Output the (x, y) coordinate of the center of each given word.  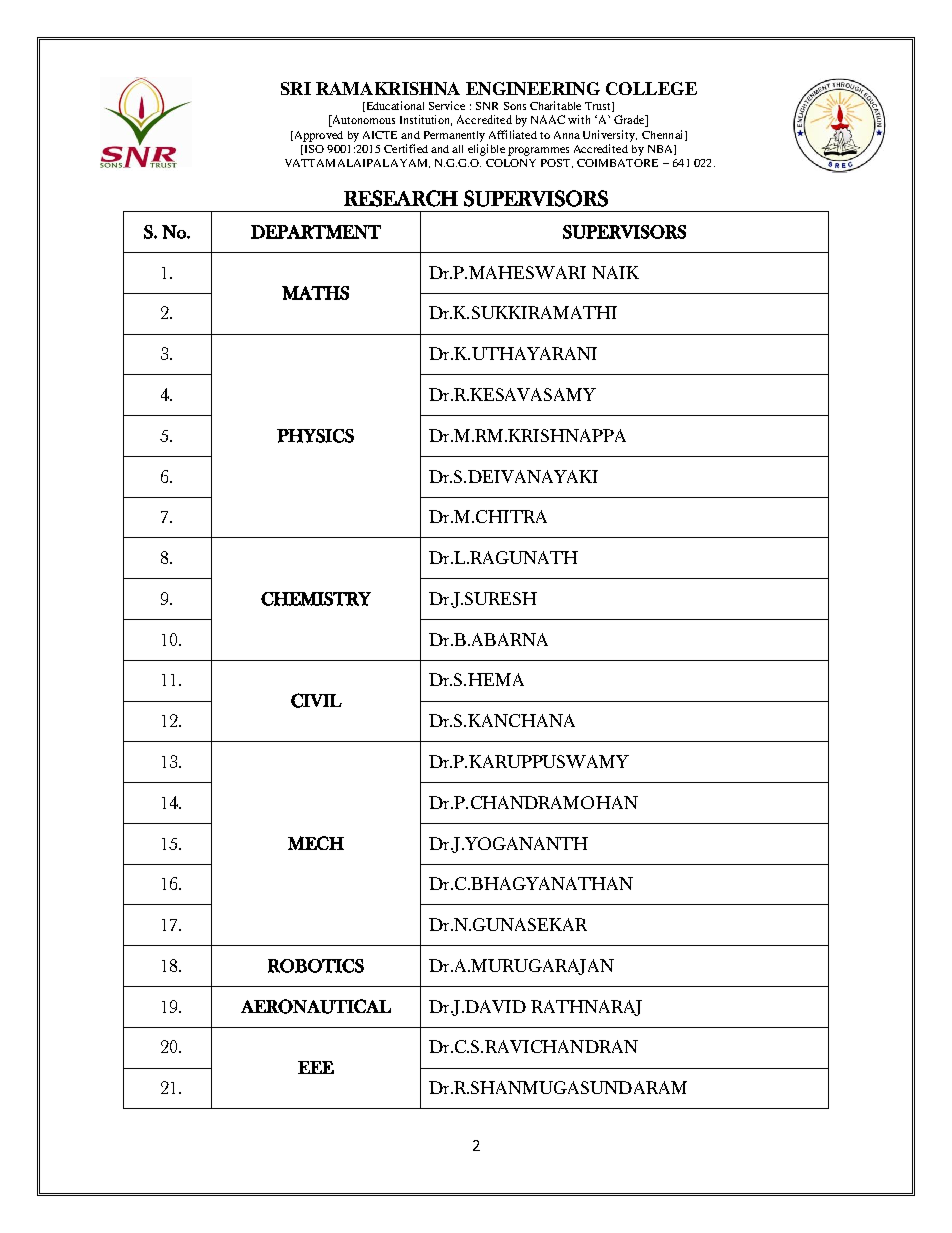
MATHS (315, 293)
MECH (316, 843)
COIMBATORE (617, 163)
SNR (487, 106)
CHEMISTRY (316, 599)
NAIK (615, 272)
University (610, 136)
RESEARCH (401, 198)
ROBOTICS (316, 966)
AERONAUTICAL (316, 1006)
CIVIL (316, 700)
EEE (316, 1067)
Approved (317, 136)
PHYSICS (315, 436)
